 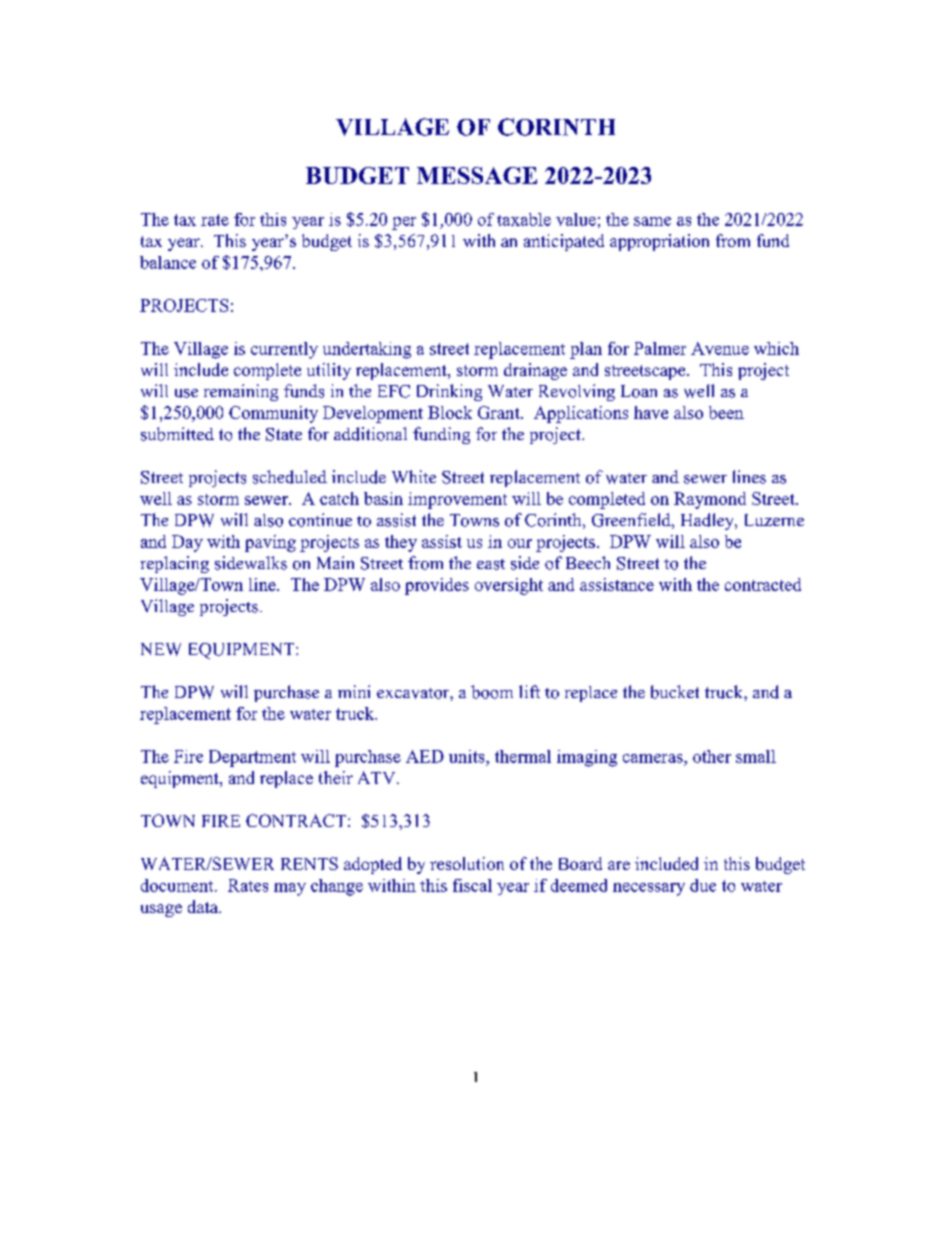 What do you see at coordinates (252, 758) in the page?
I see `Department` at bounding box center [252, 758].
